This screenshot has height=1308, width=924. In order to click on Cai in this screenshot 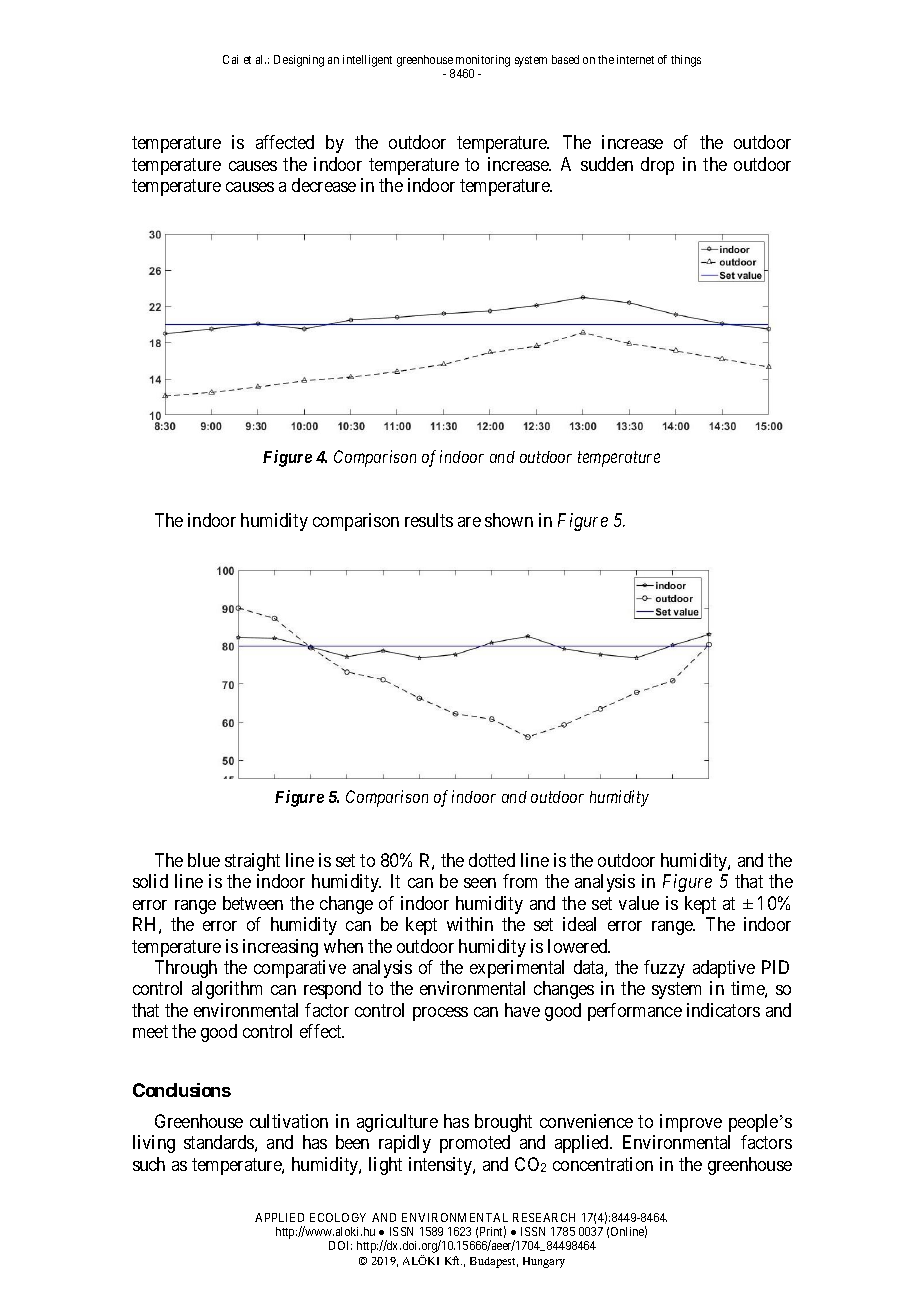, I will do `click(230, 59)`.
